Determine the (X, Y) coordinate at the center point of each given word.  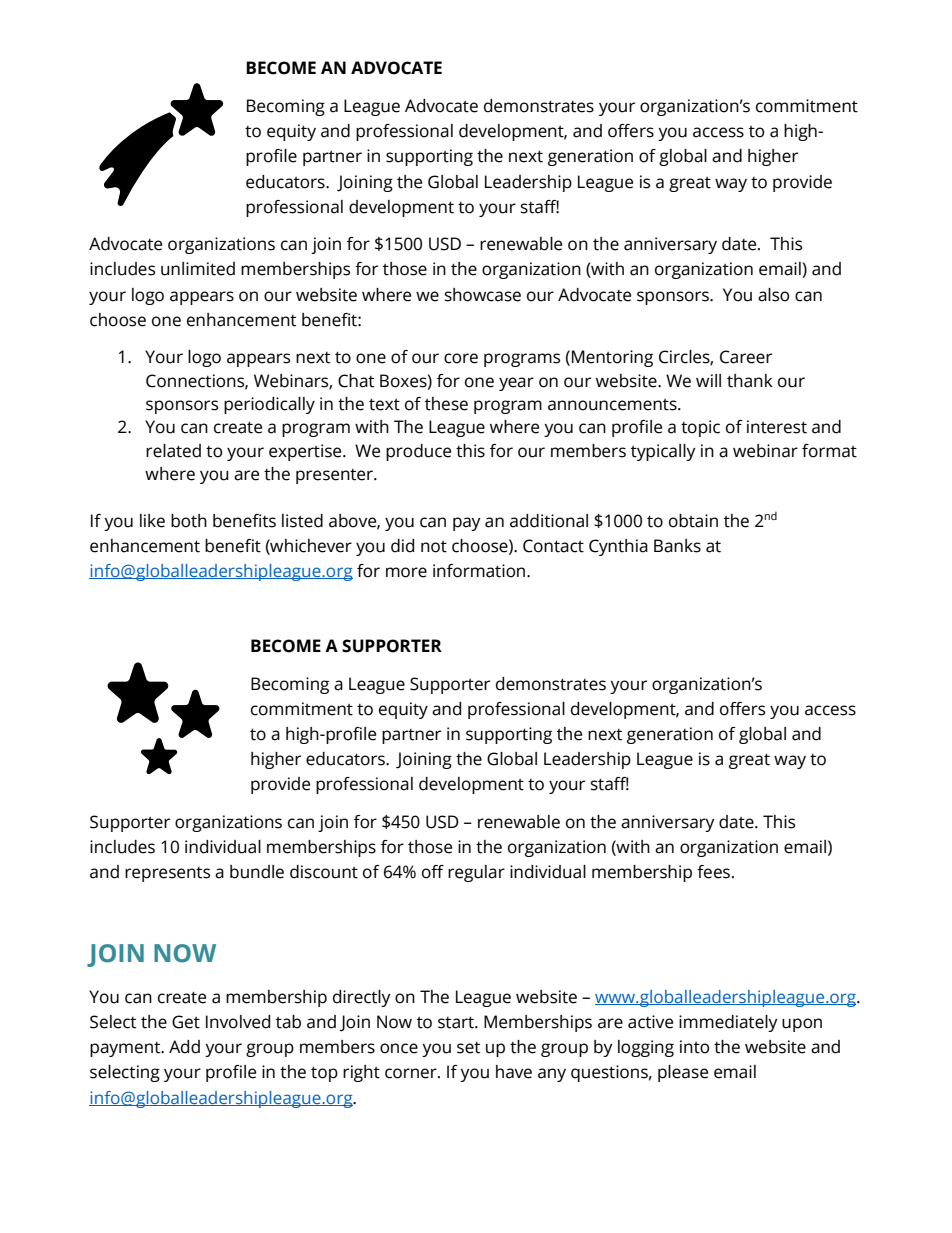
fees (713, 872)
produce (418, 452)
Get (186, 1022)
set (468, 1048)
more (406, 572)
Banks (677, 546)
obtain (693, 521)
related (173, 451)
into (694, 1047)
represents (167, 874)
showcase (483, 295)
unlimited (198, 269)
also (773, 295)
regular (476, 873)
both (189, 521)
